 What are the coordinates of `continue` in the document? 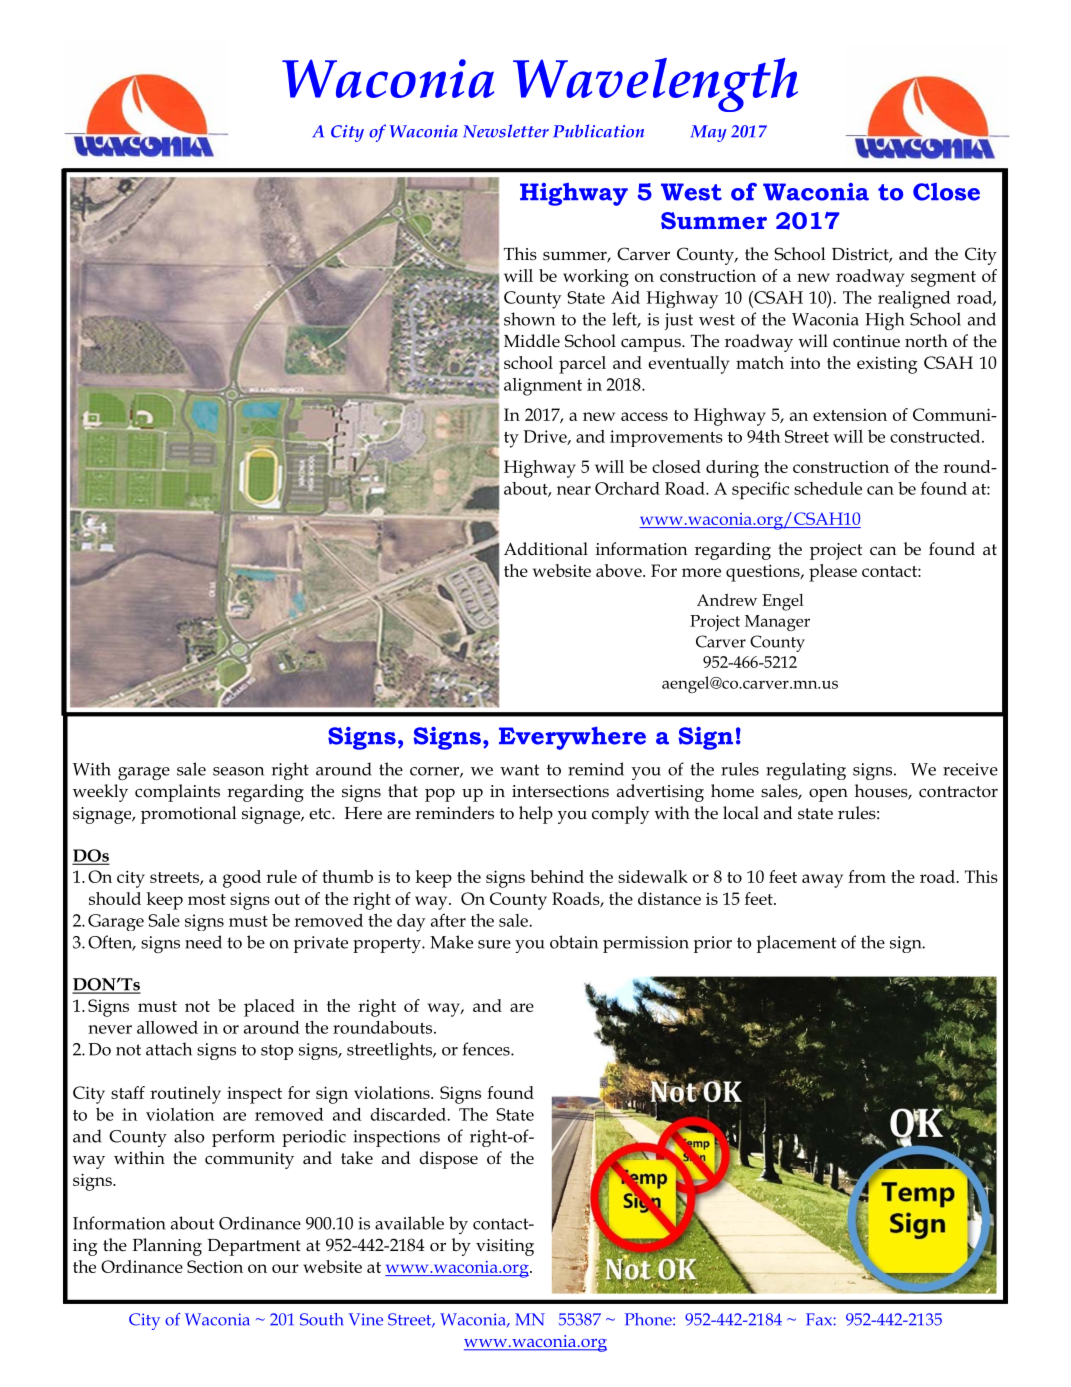 It's located at (866, 341).
